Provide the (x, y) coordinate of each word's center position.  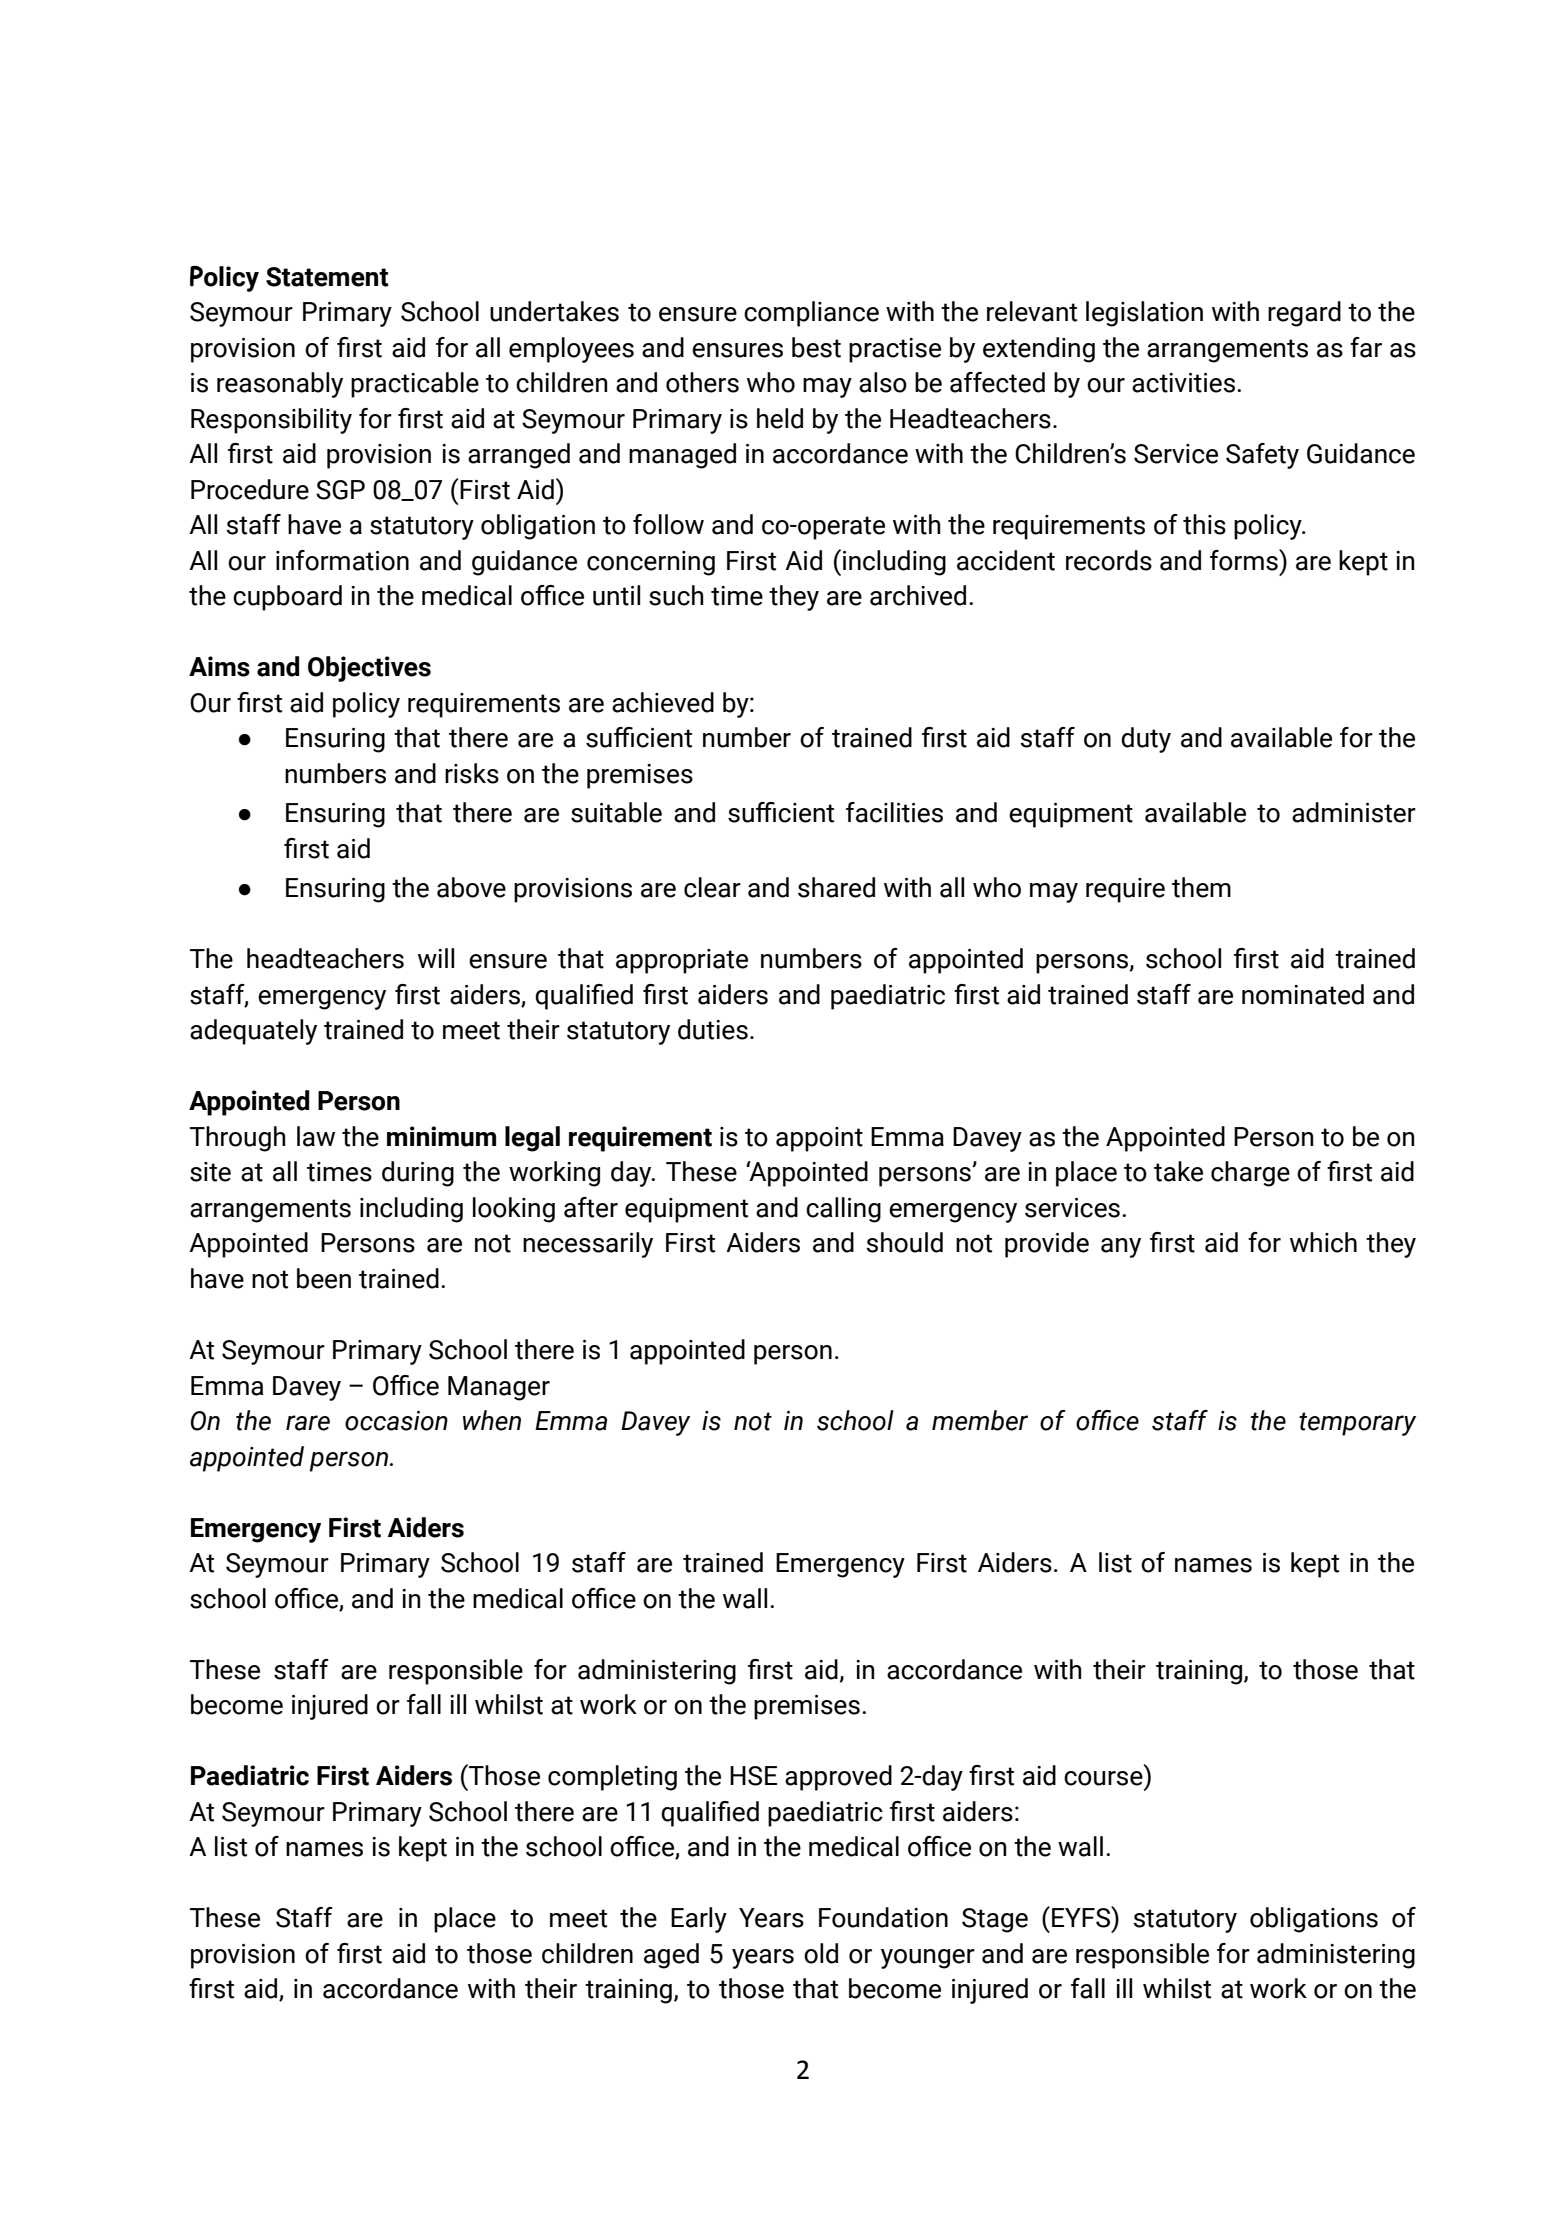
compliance (811, 314)
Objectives (369, 669)
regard (1304, 314)
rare (308, 1423)
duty (1146, 740)
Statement (327, 277)
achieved (663, 702)
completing (612, 1778)
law (316, 1136)
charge (1250, 1174)
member (980, 1420)
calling (843, 1210)
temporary (1357, 1424)
